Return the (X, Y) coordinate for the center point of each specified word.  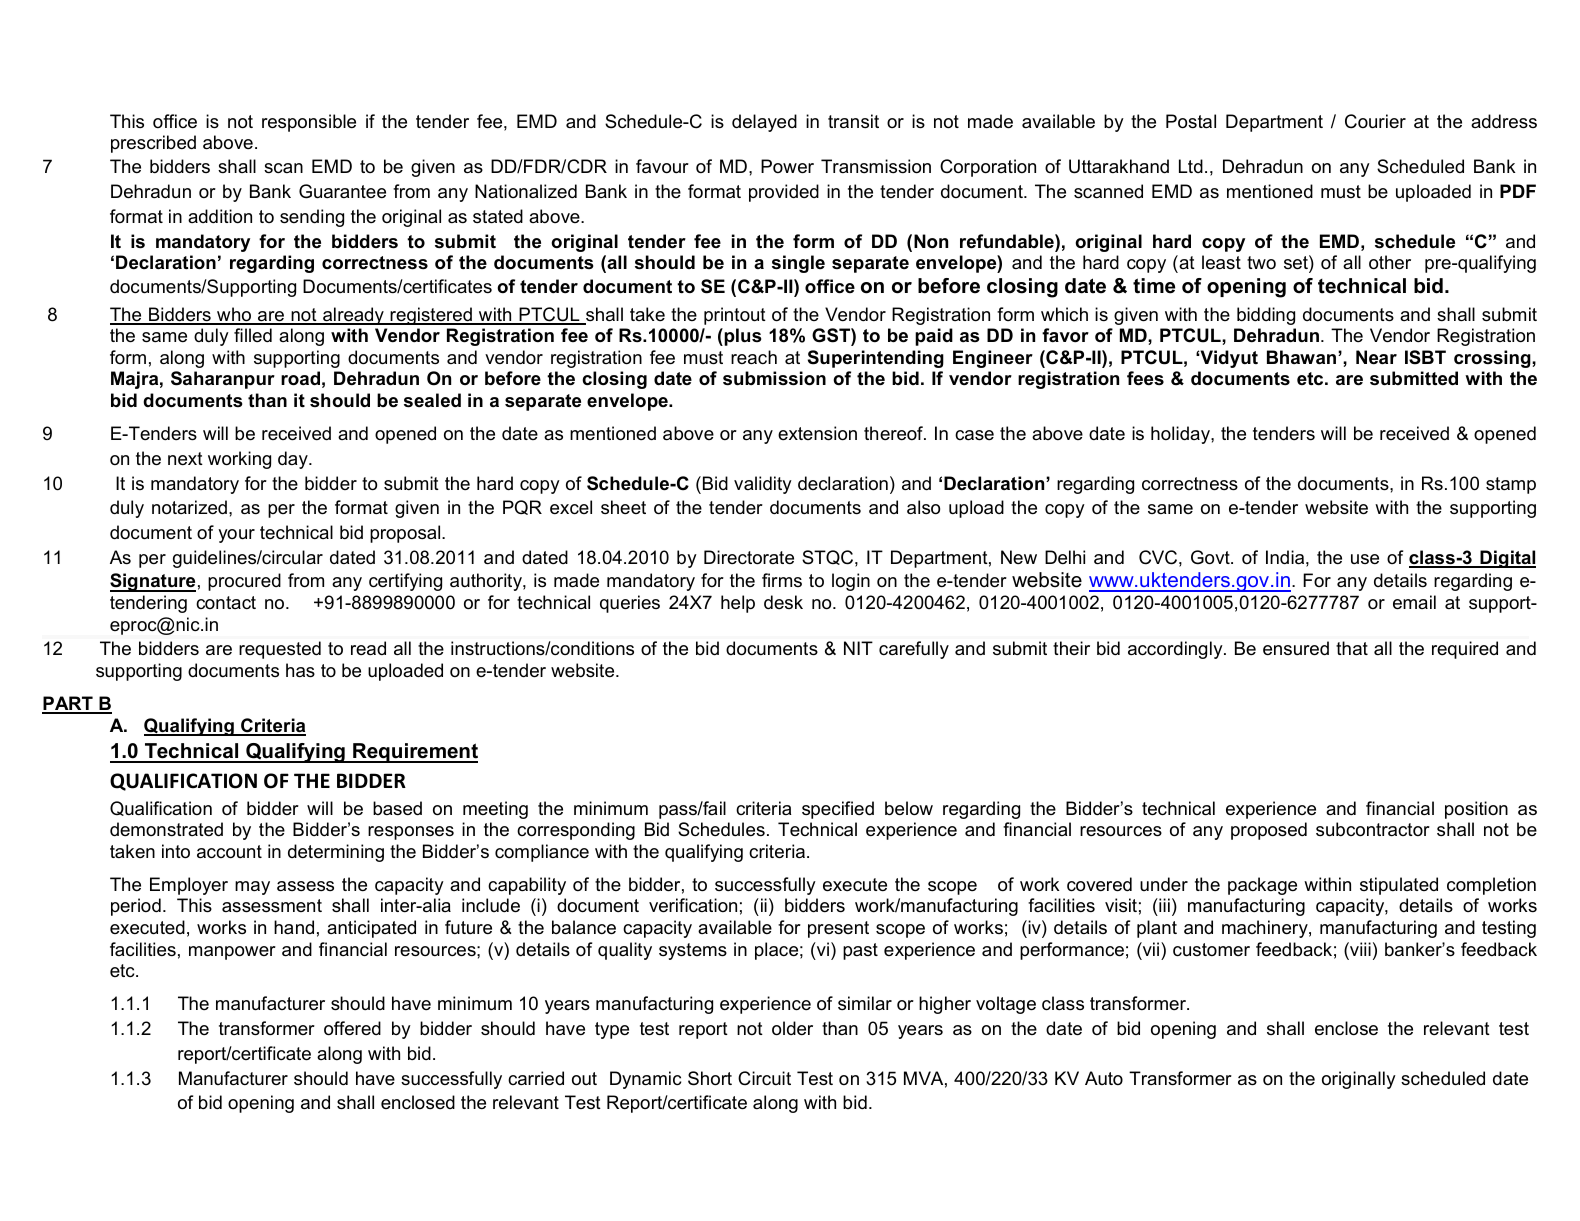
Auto (1104, 1078)
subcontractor (1373, 829)
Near (1376, 357)
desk (783, 602)
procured (244, 582)
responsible (309, 123)
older (792, 1028)
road (300, 378)
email (1414, 602)
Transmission (876, 166)
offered (352, 1028)
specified (838, 810)
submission (774, 378)
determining (336, 853)
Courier (1375, 121)
